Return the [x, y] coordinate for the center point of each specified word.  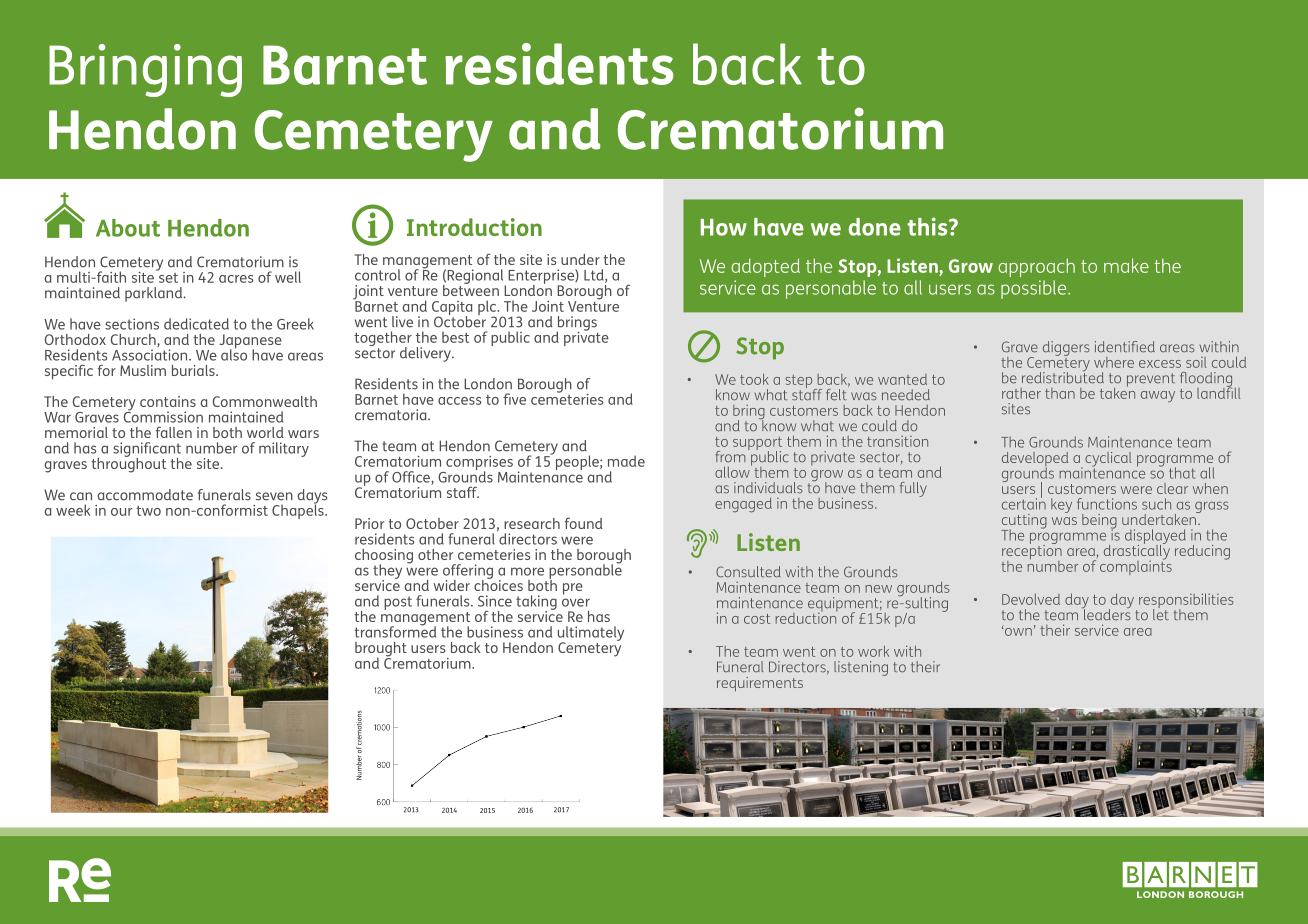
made [626, 461]
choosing [384, 557]
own [1017, 630]
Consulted [748, 572]
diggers [1066, 348]
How [724, 227]
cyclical [1108, 460]
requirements [760, 684]
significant [147, 450]
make [1126, 265]
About [128, 228]
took [754, 379]
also [234, 354]
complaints [1136, 566]
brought [381, 650]
